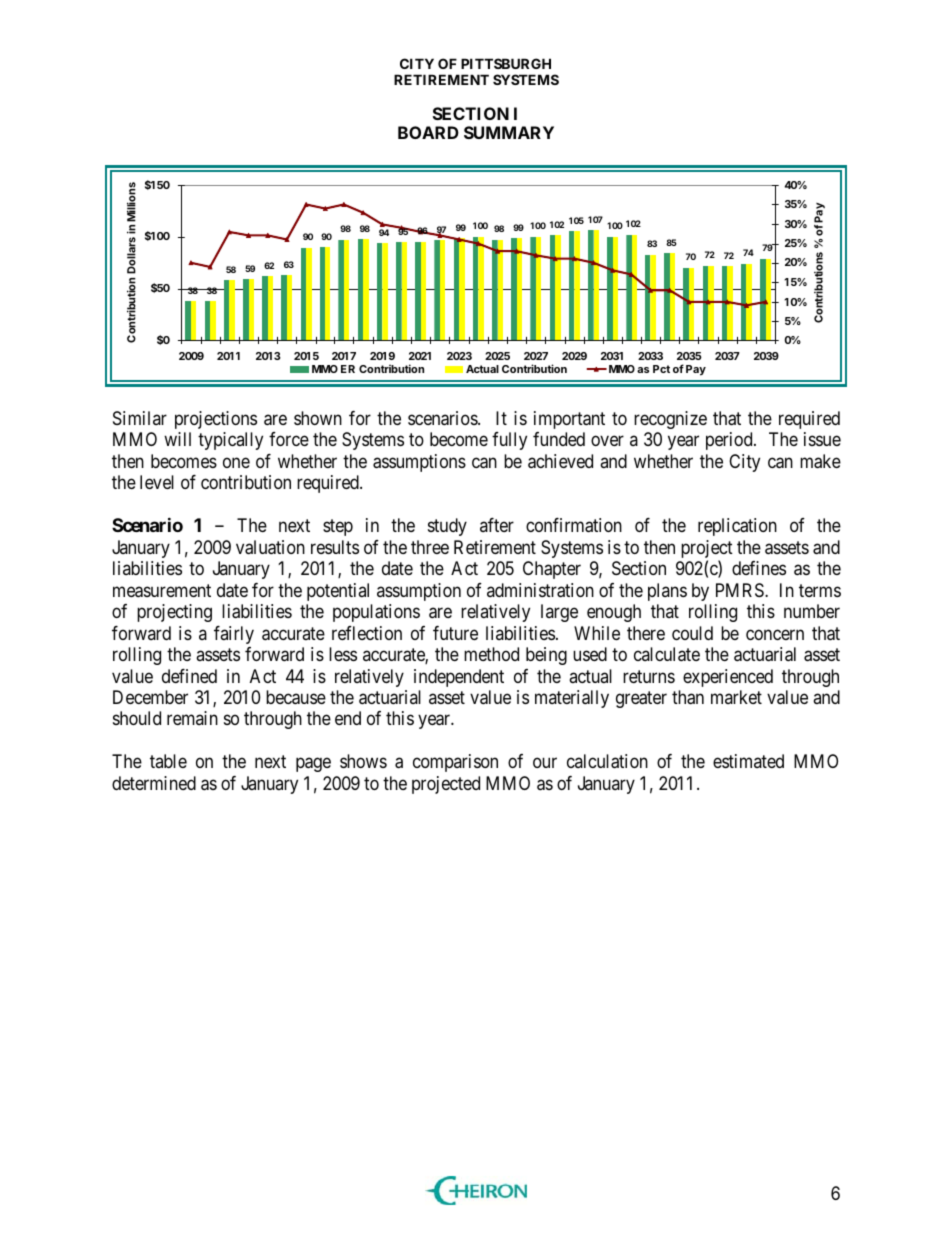 The height and width of the document is (1233, 952). What do you see at coordinates (230, 441) in the document?
I see `typically` at bounding box center [230, 441].
